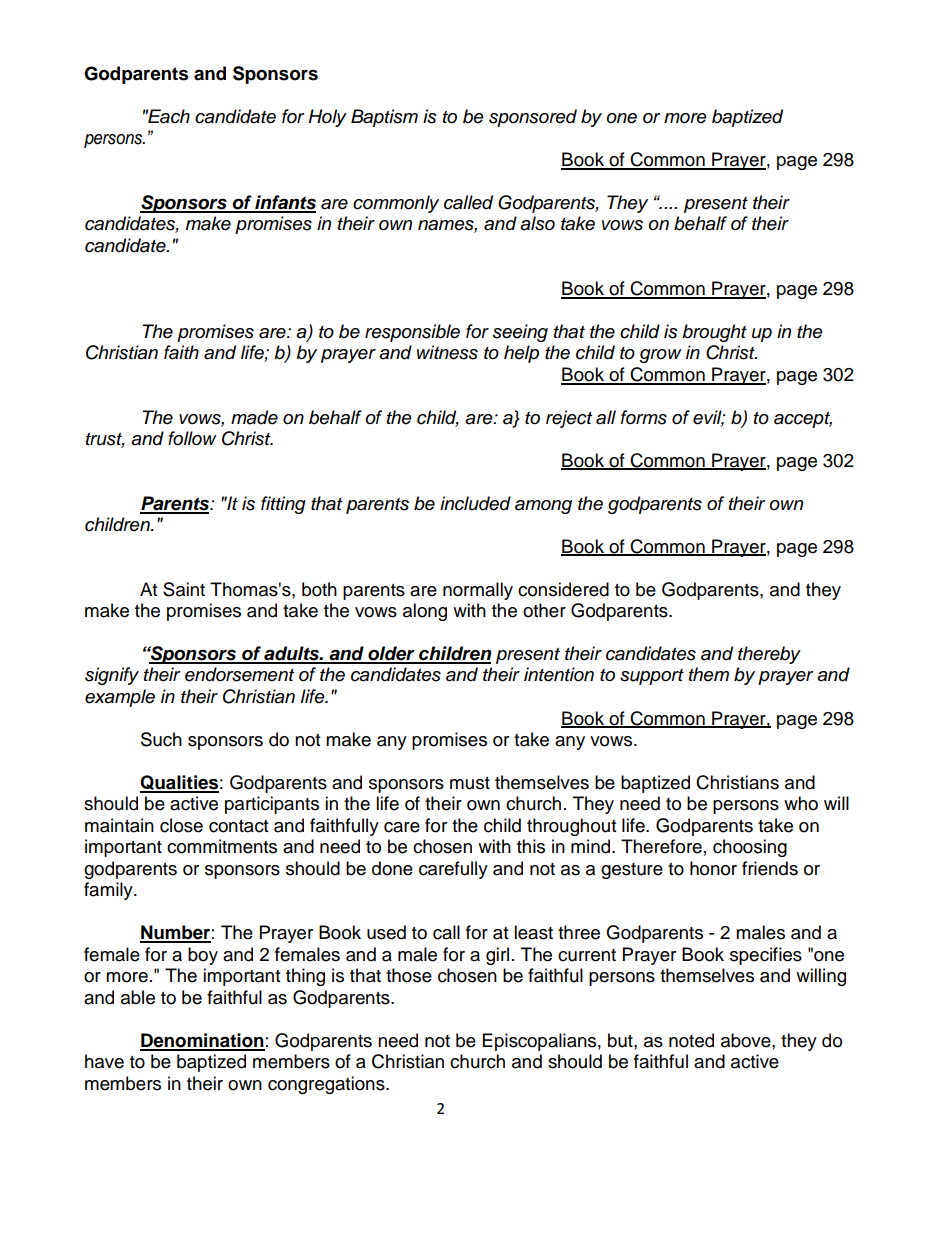 Image resolution: width=952 pixels, height=1233 pixels. Describe the element at coordinates (104, 1061) in the document. I see `have` at that location.
